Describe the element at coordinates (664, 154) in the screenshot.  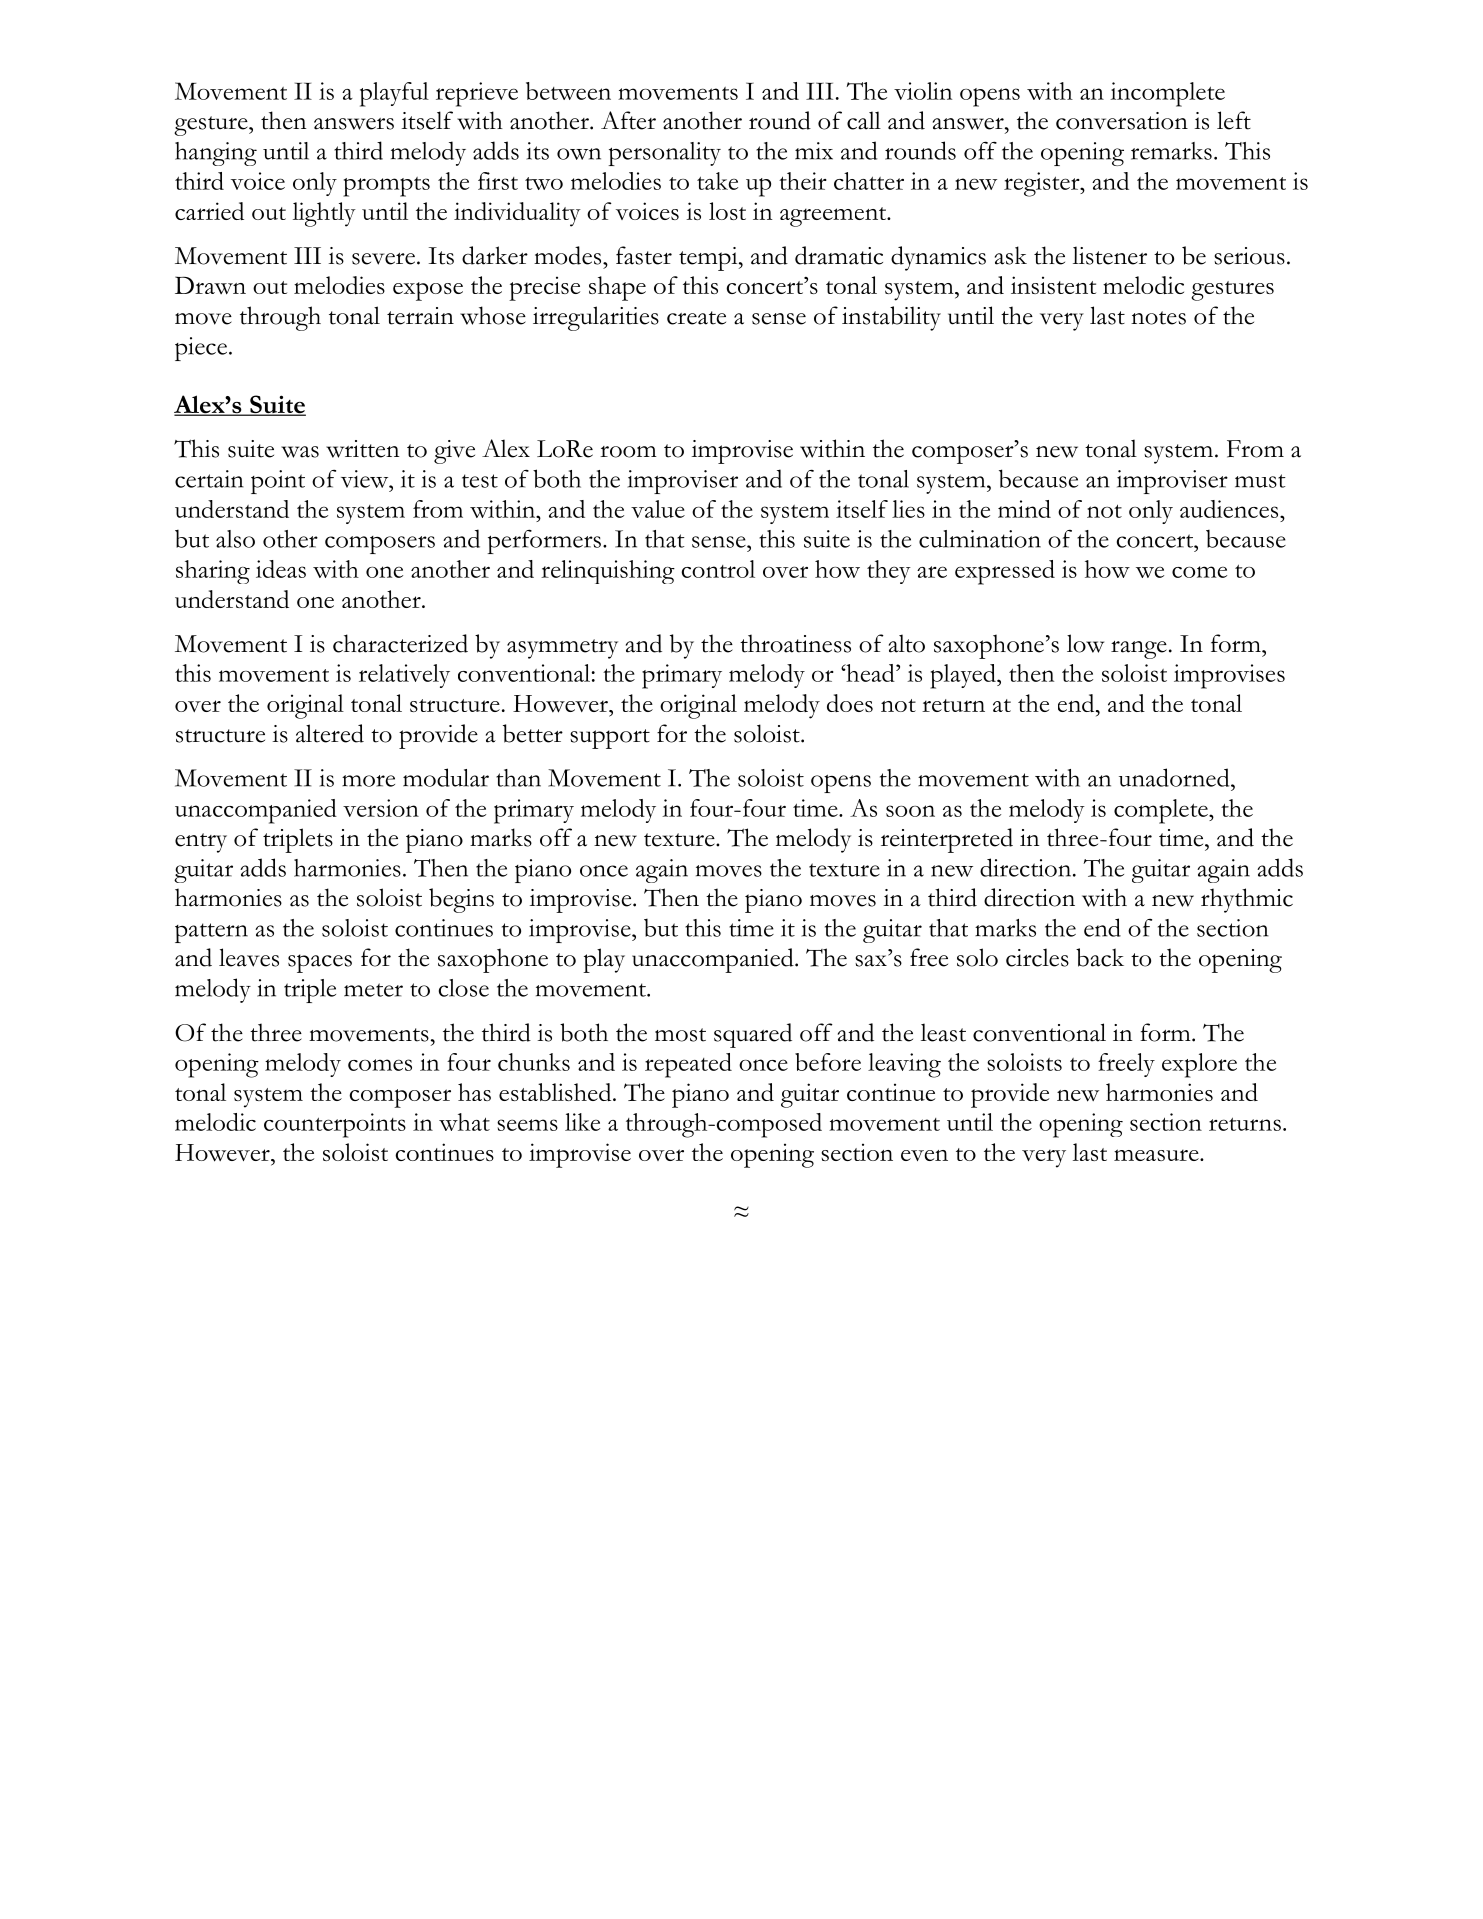
I see `personality` at that location.
